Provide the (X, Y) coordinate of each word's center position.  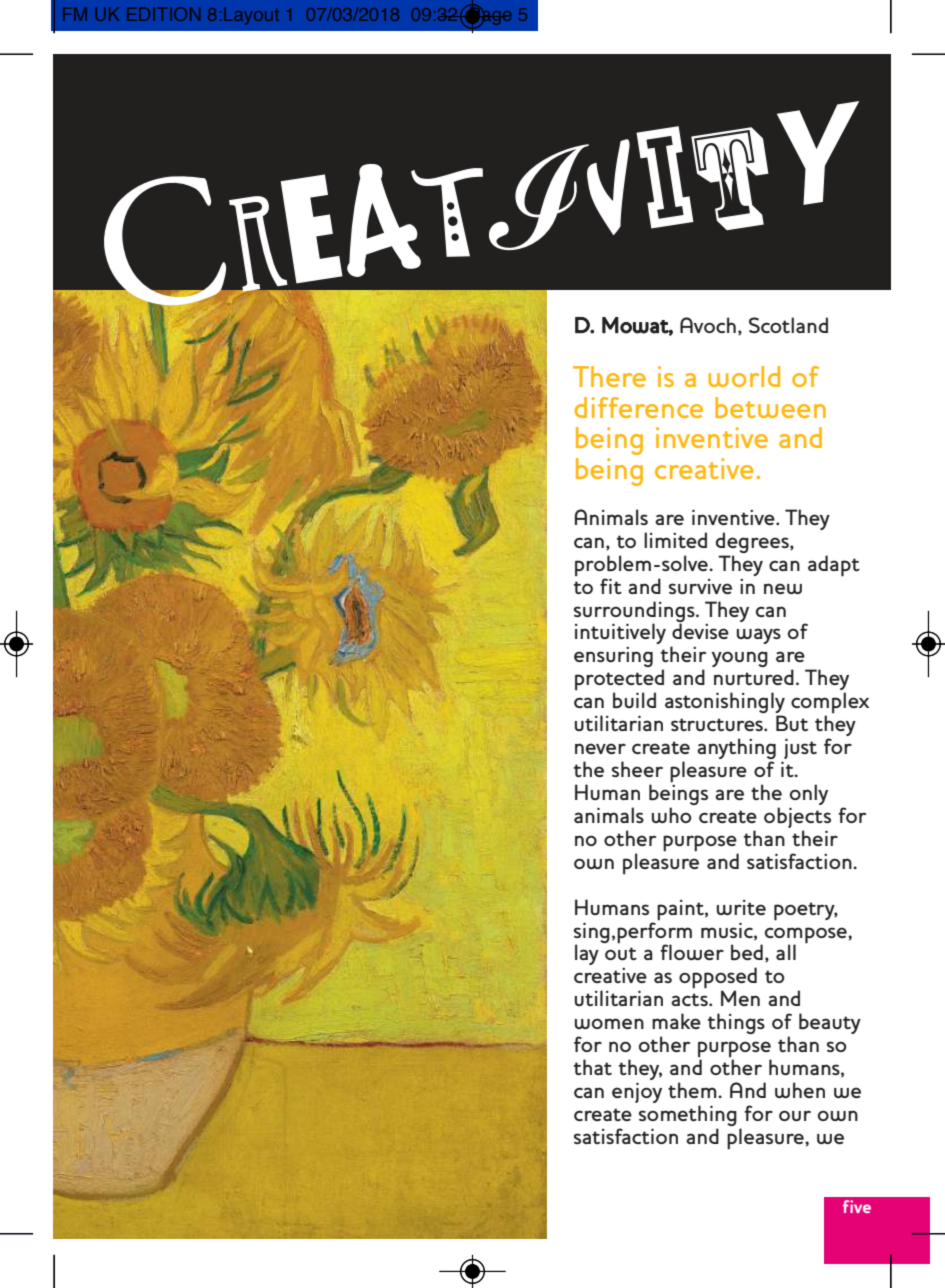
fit (611, 586)
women (609, 1023)
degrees (753, 542)
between (770, 407)
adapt (834, 566)
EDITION (163, 14)
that (593, 1067)
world (744, 376)
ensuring (613, 657)
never (600, 748)
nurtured (754, 677)
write (741, 907)
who (672, 815)
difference (639, 407)
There (609, 376)
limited (675, 540)
